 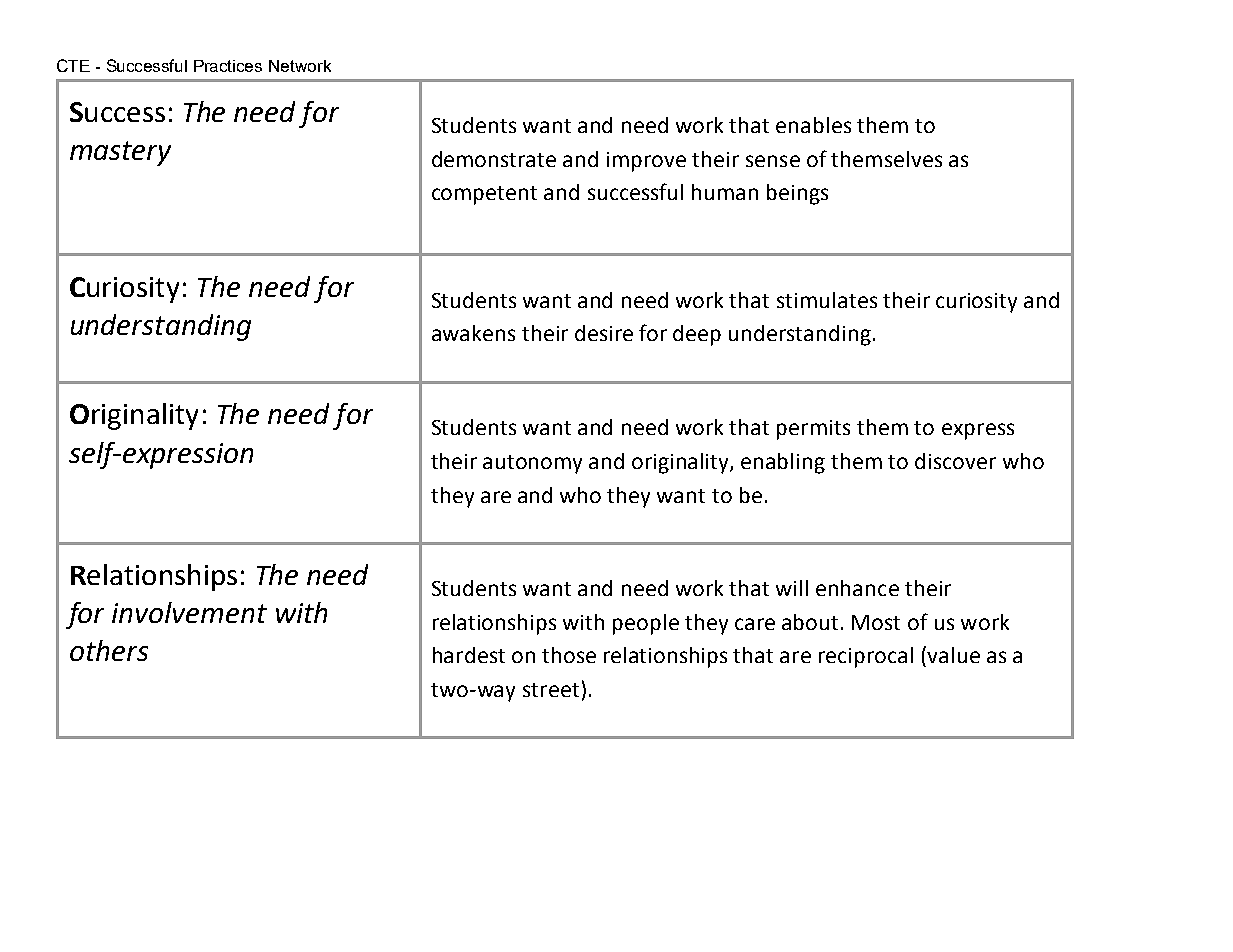 I want to click on mastery, so click(x=120, y=153).
